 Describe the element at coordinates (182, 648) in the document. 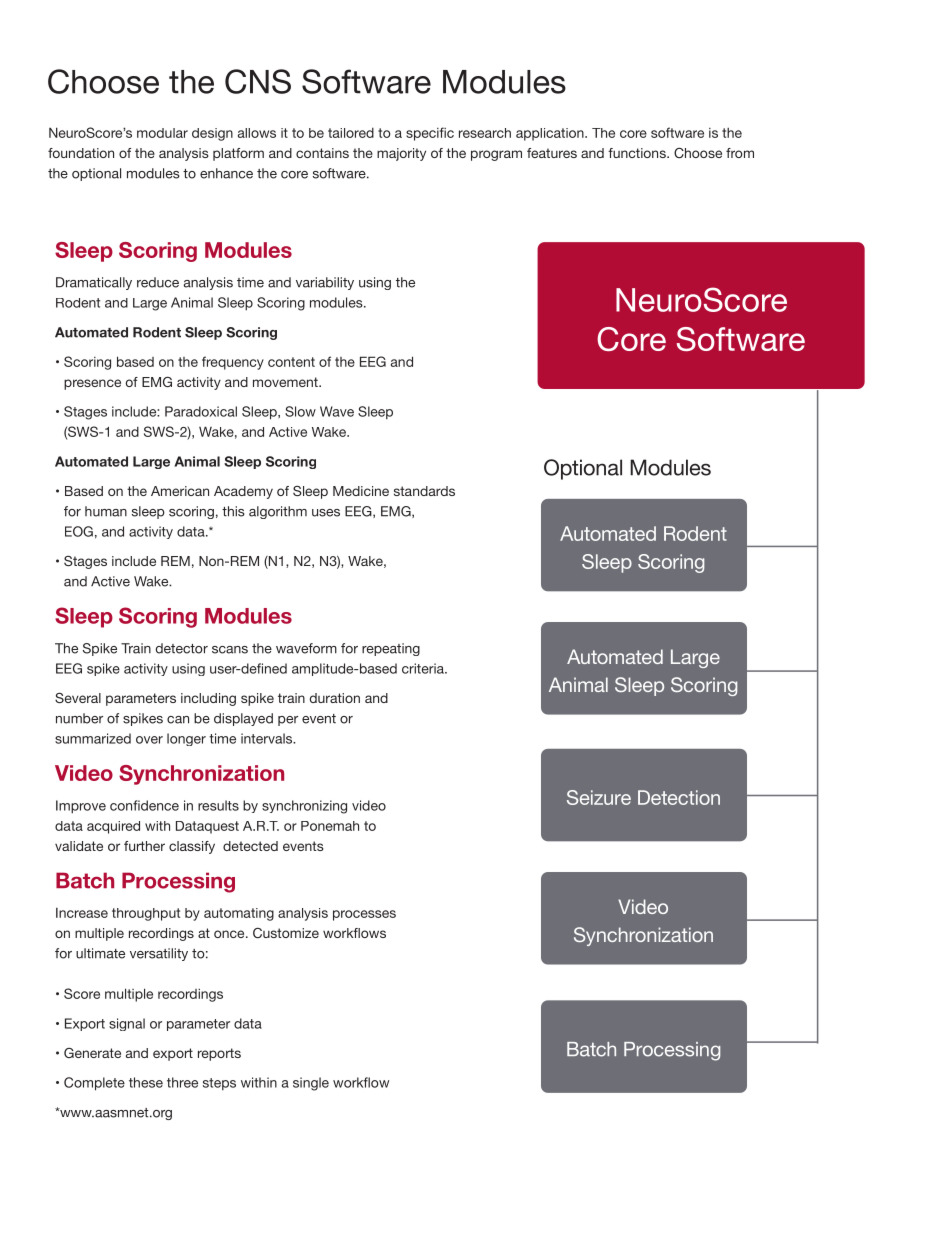

I see `detector` at that location.
